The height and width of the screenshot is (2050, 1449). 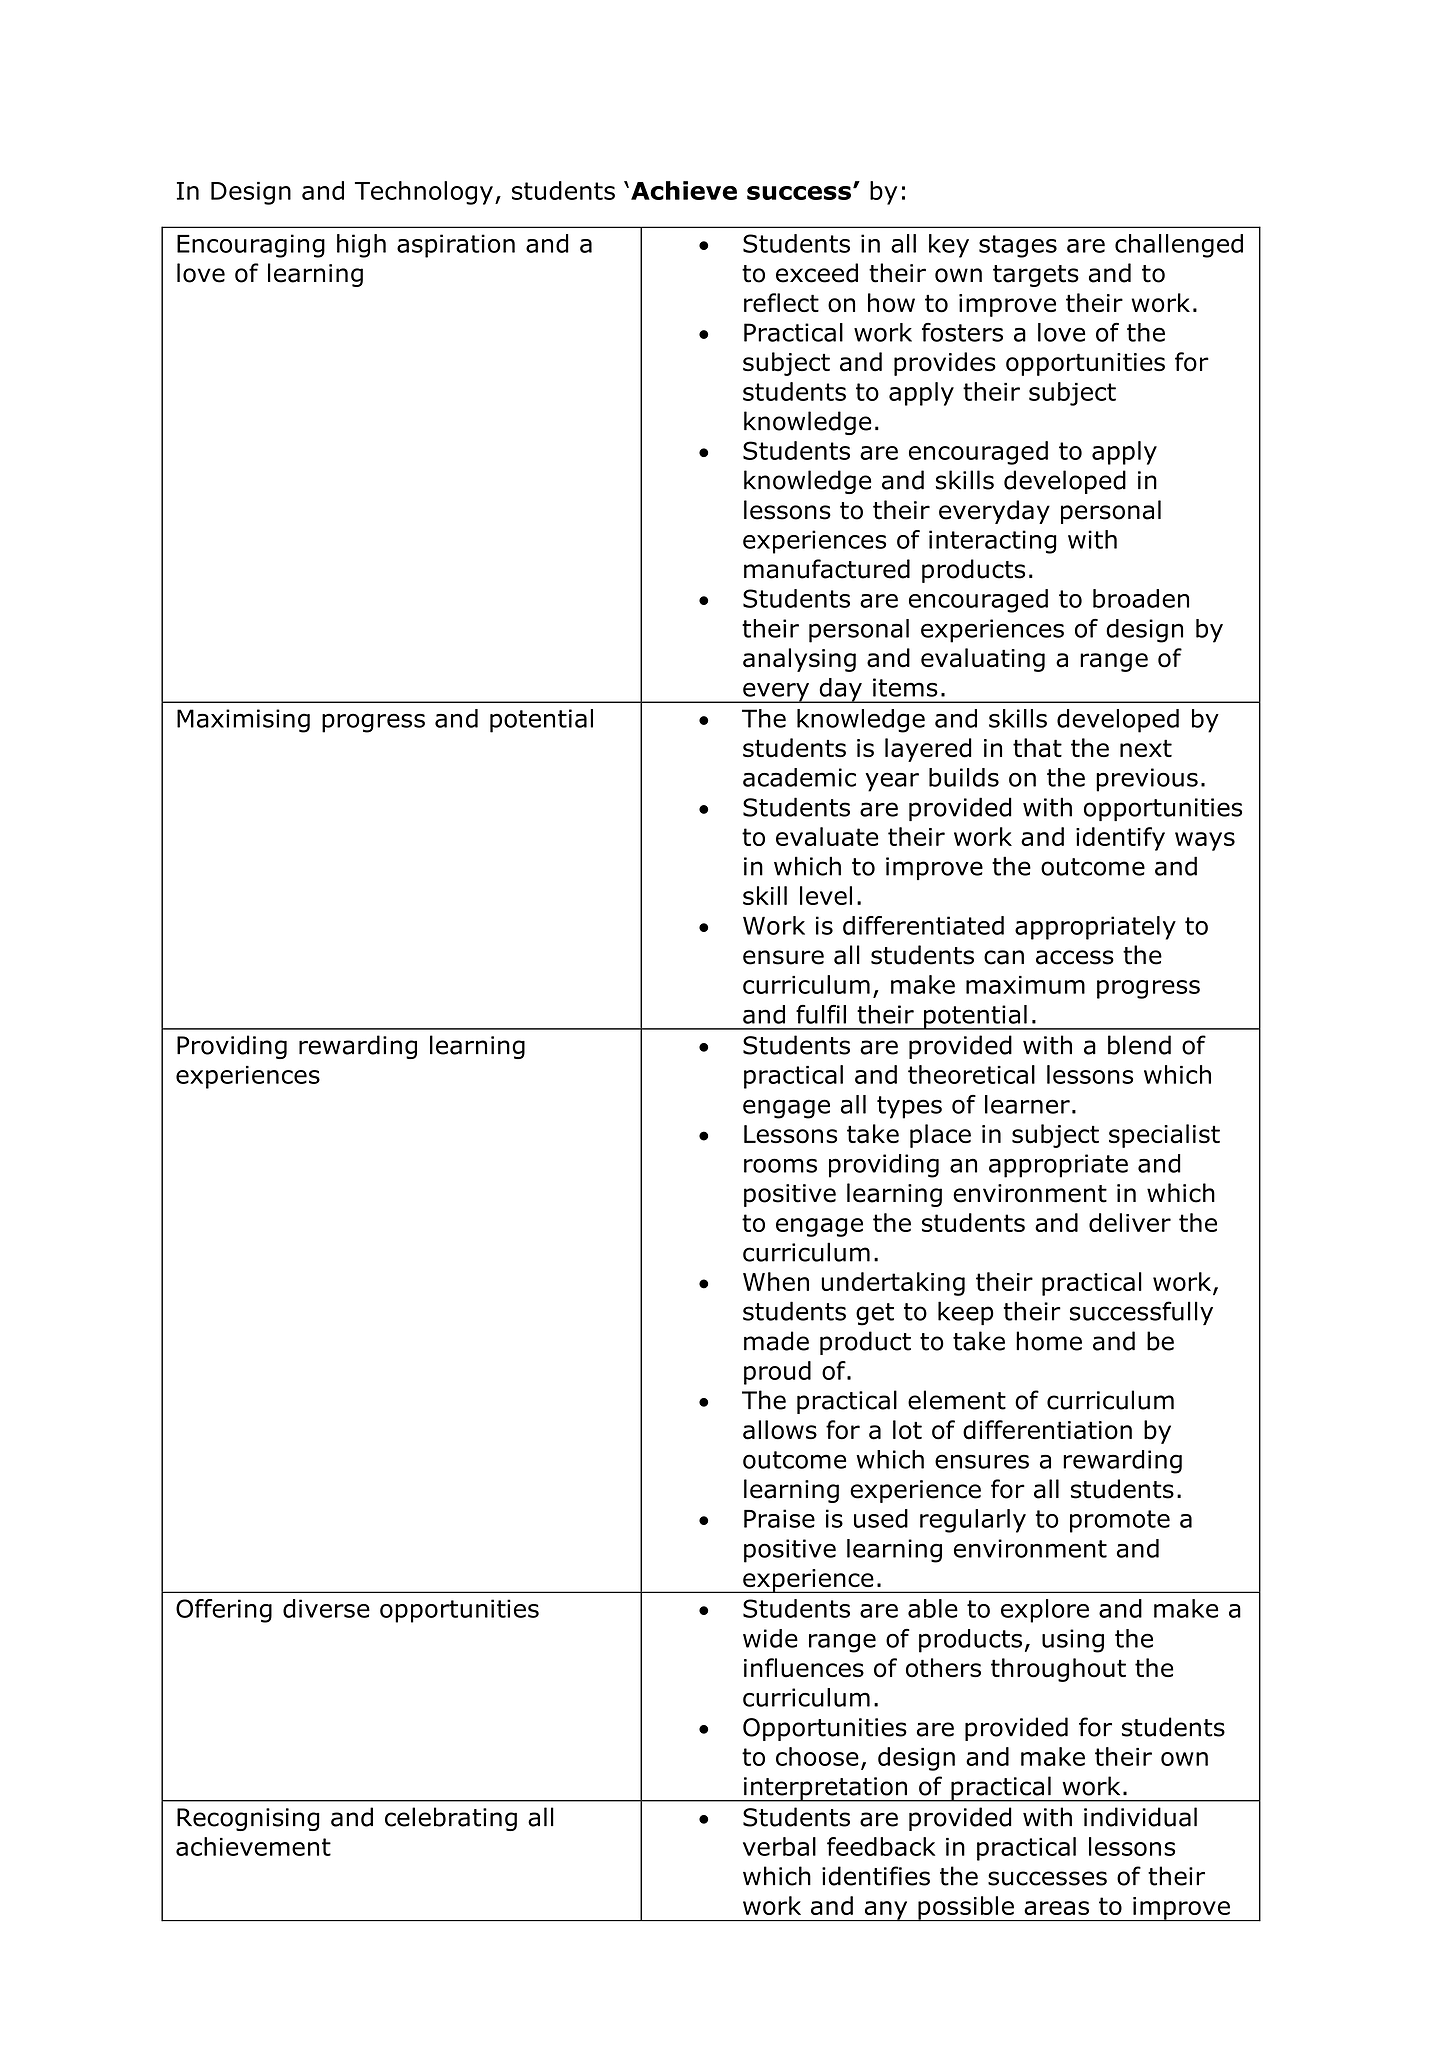 I want to click on Recognising, so click(x=248, y=1819).
